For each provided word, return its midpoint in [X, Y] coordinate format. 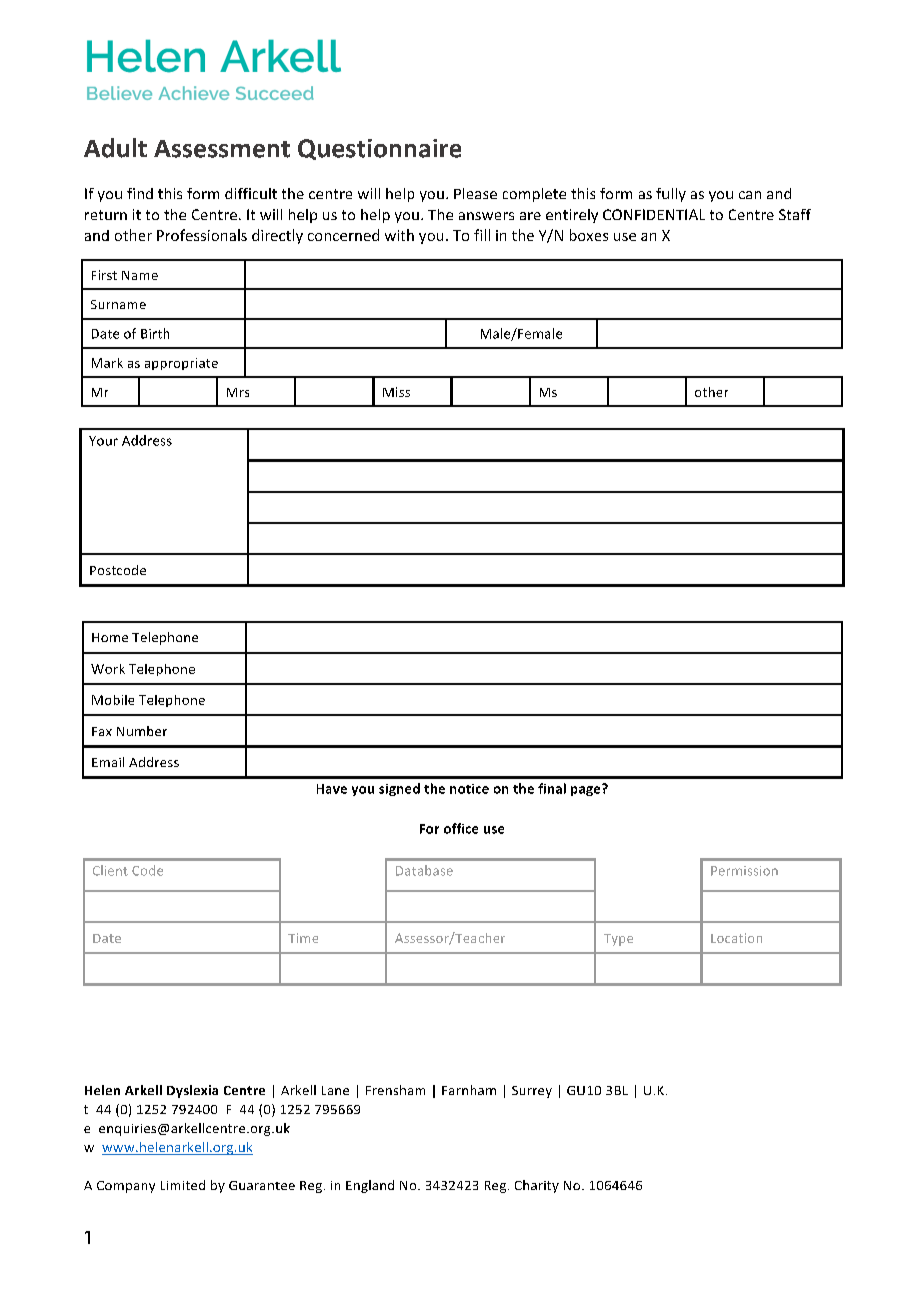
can [750, 195]
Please [475, 193]
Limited [183, 1185]
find [140, 193]
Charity [537, 1186]
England [370, 1186]
